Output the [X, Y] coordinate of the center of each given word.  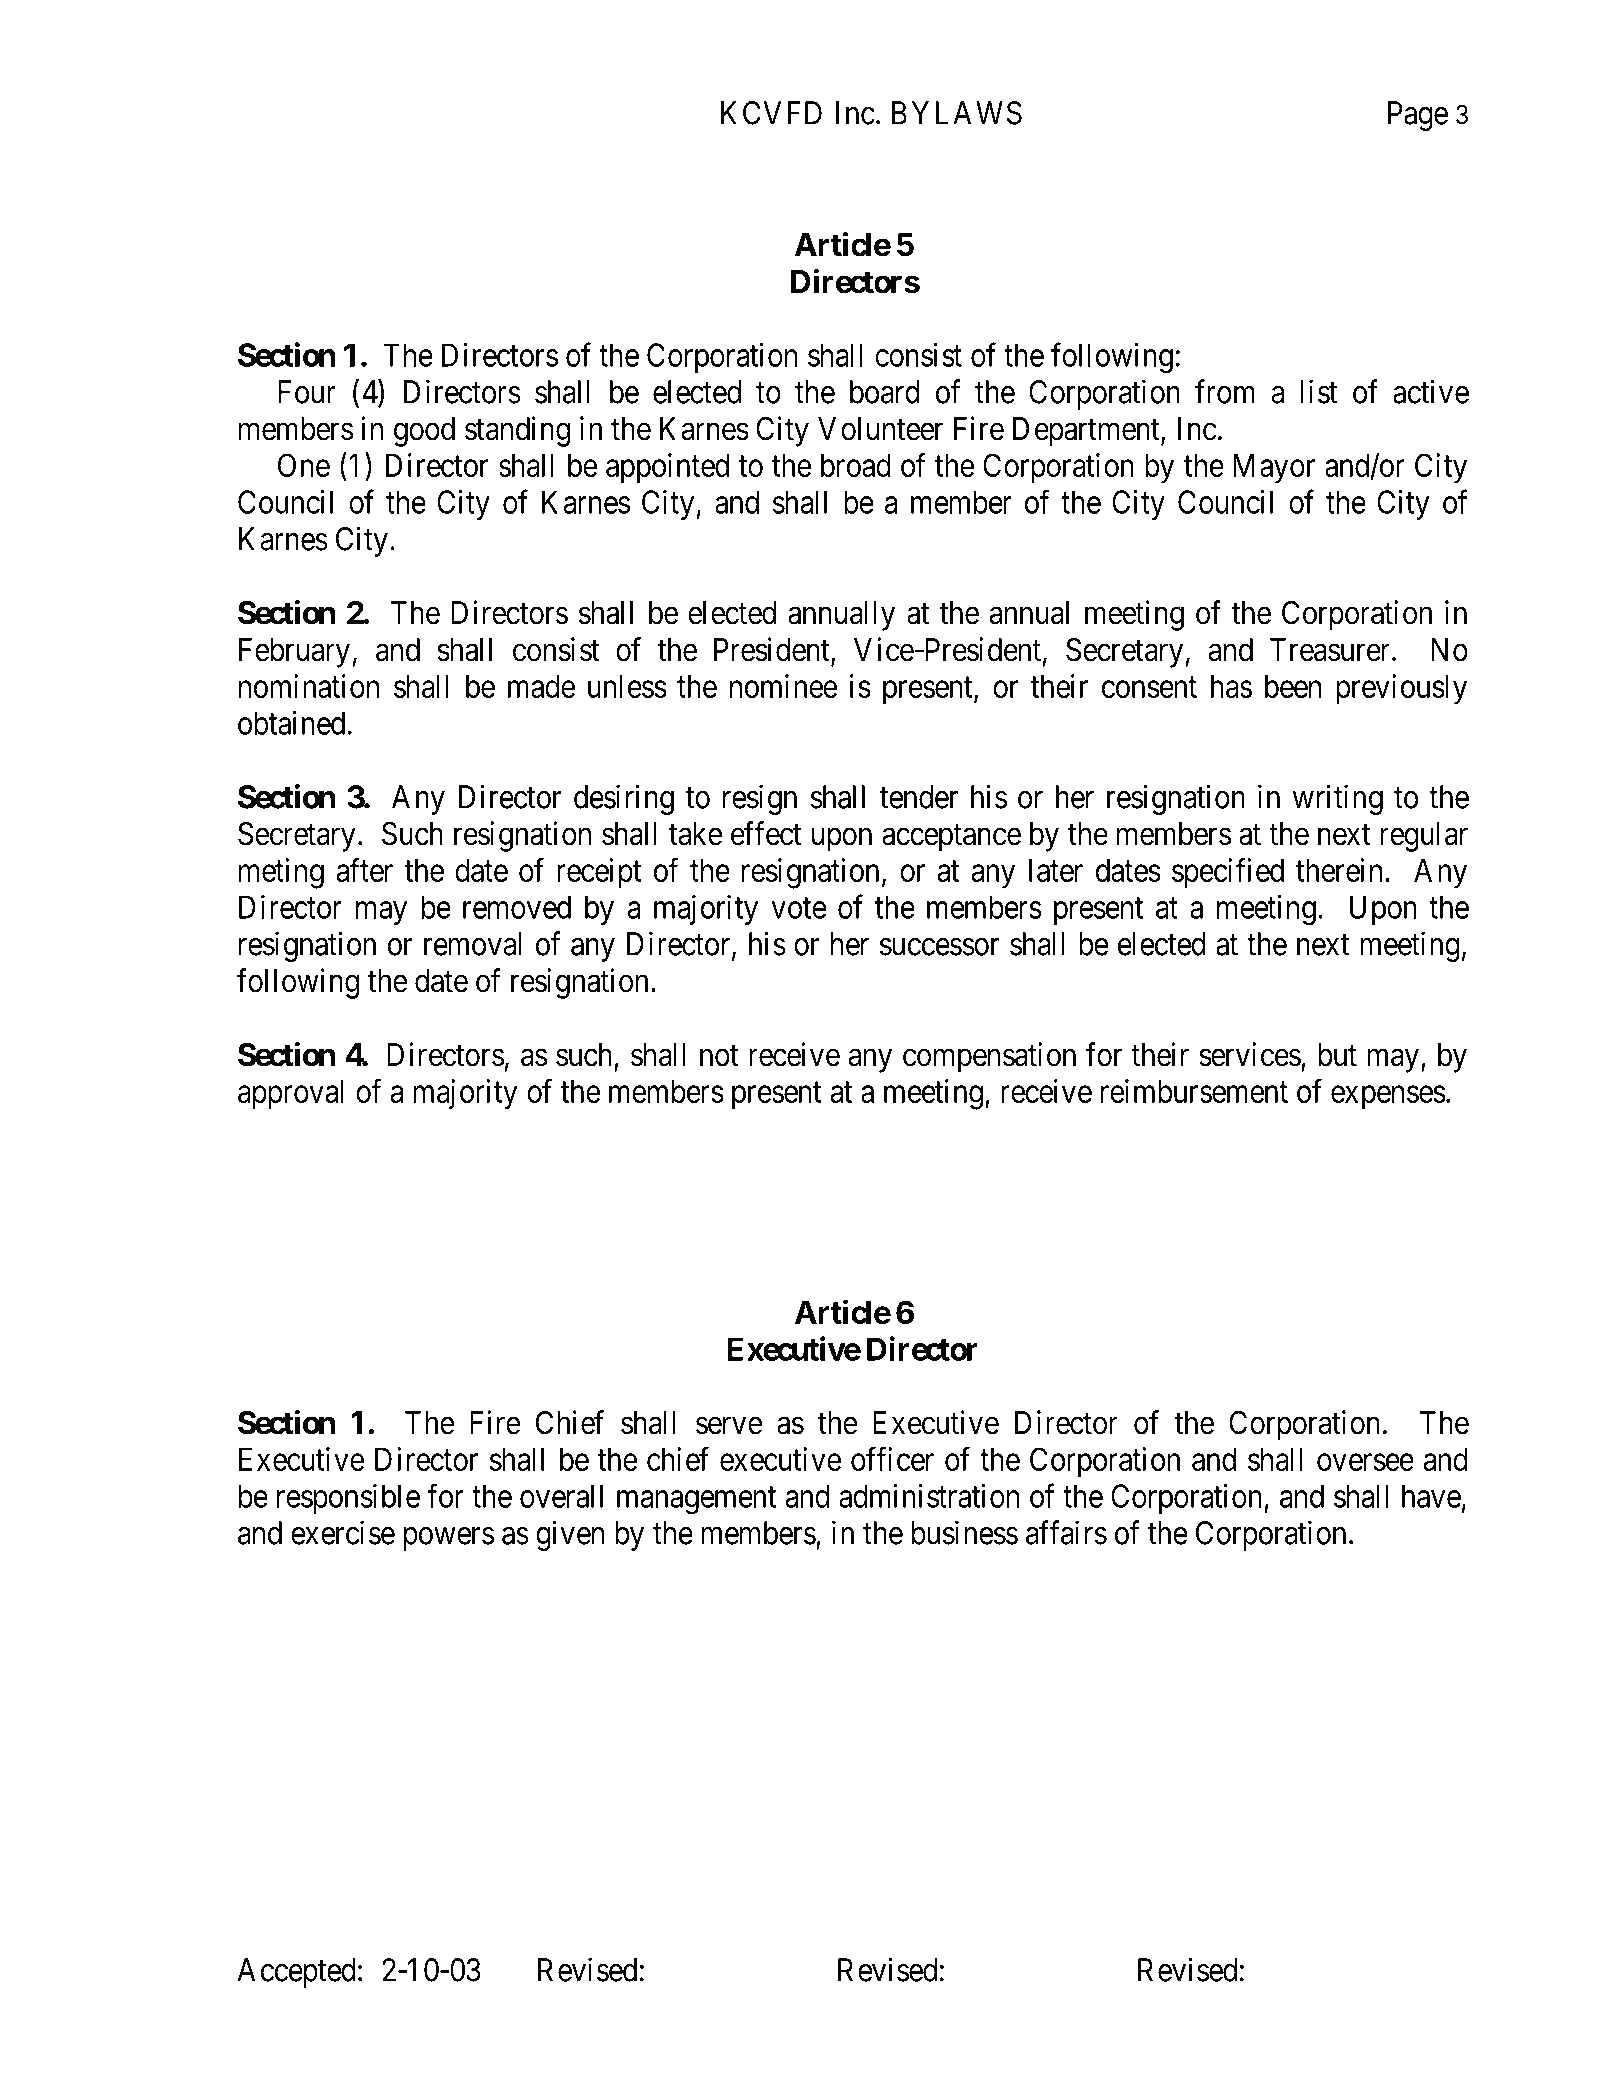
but [1337, 1055]
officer [892, 1459]
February [294, 653]
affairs [1066, 1532]
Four [307, 392]
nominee [784, 686]
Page [1418, 116]
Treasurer [1331, 650]
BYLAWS [957, 113]
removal [472, 944]
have [1431, 1496]
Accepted [296, 1973]
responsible [348, 1499]
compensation [989, 1057]
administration [929, 1496]
